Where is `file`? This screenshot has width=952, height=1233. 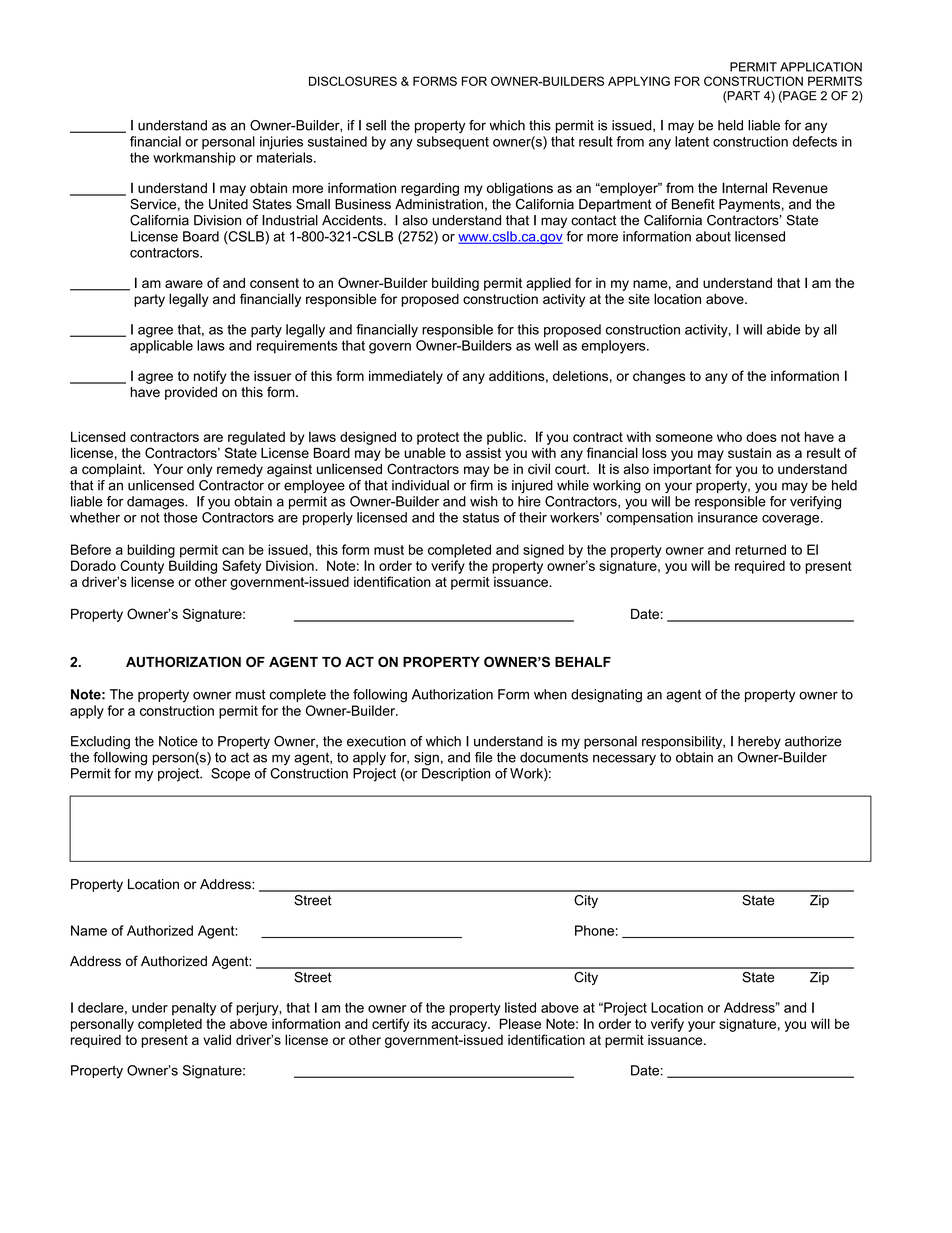 file is located at coordinates (483, 757).
